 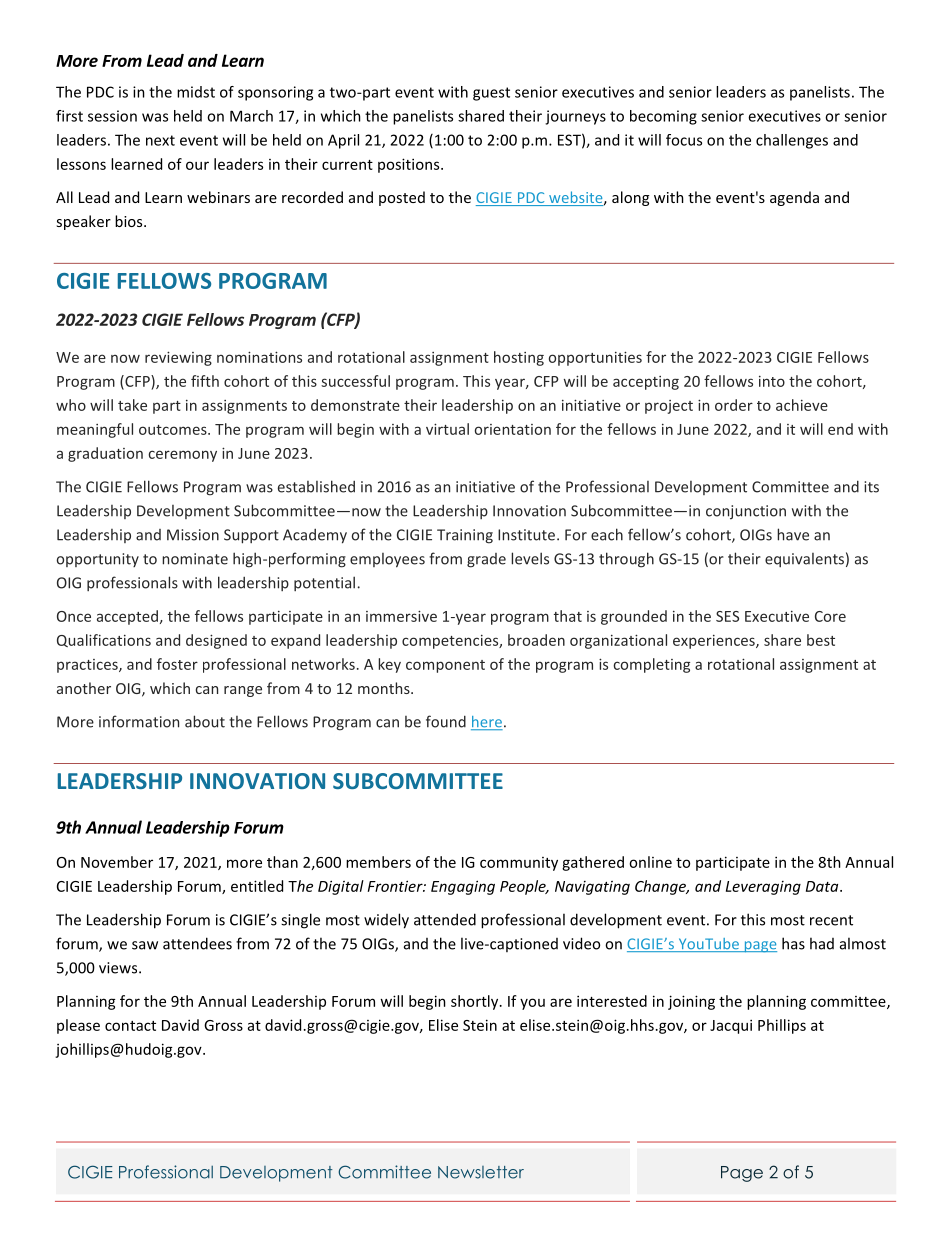 What do you see at coordinates (821, 640) in the screenshot?
I see `best` at bounding box center [821, 640].
